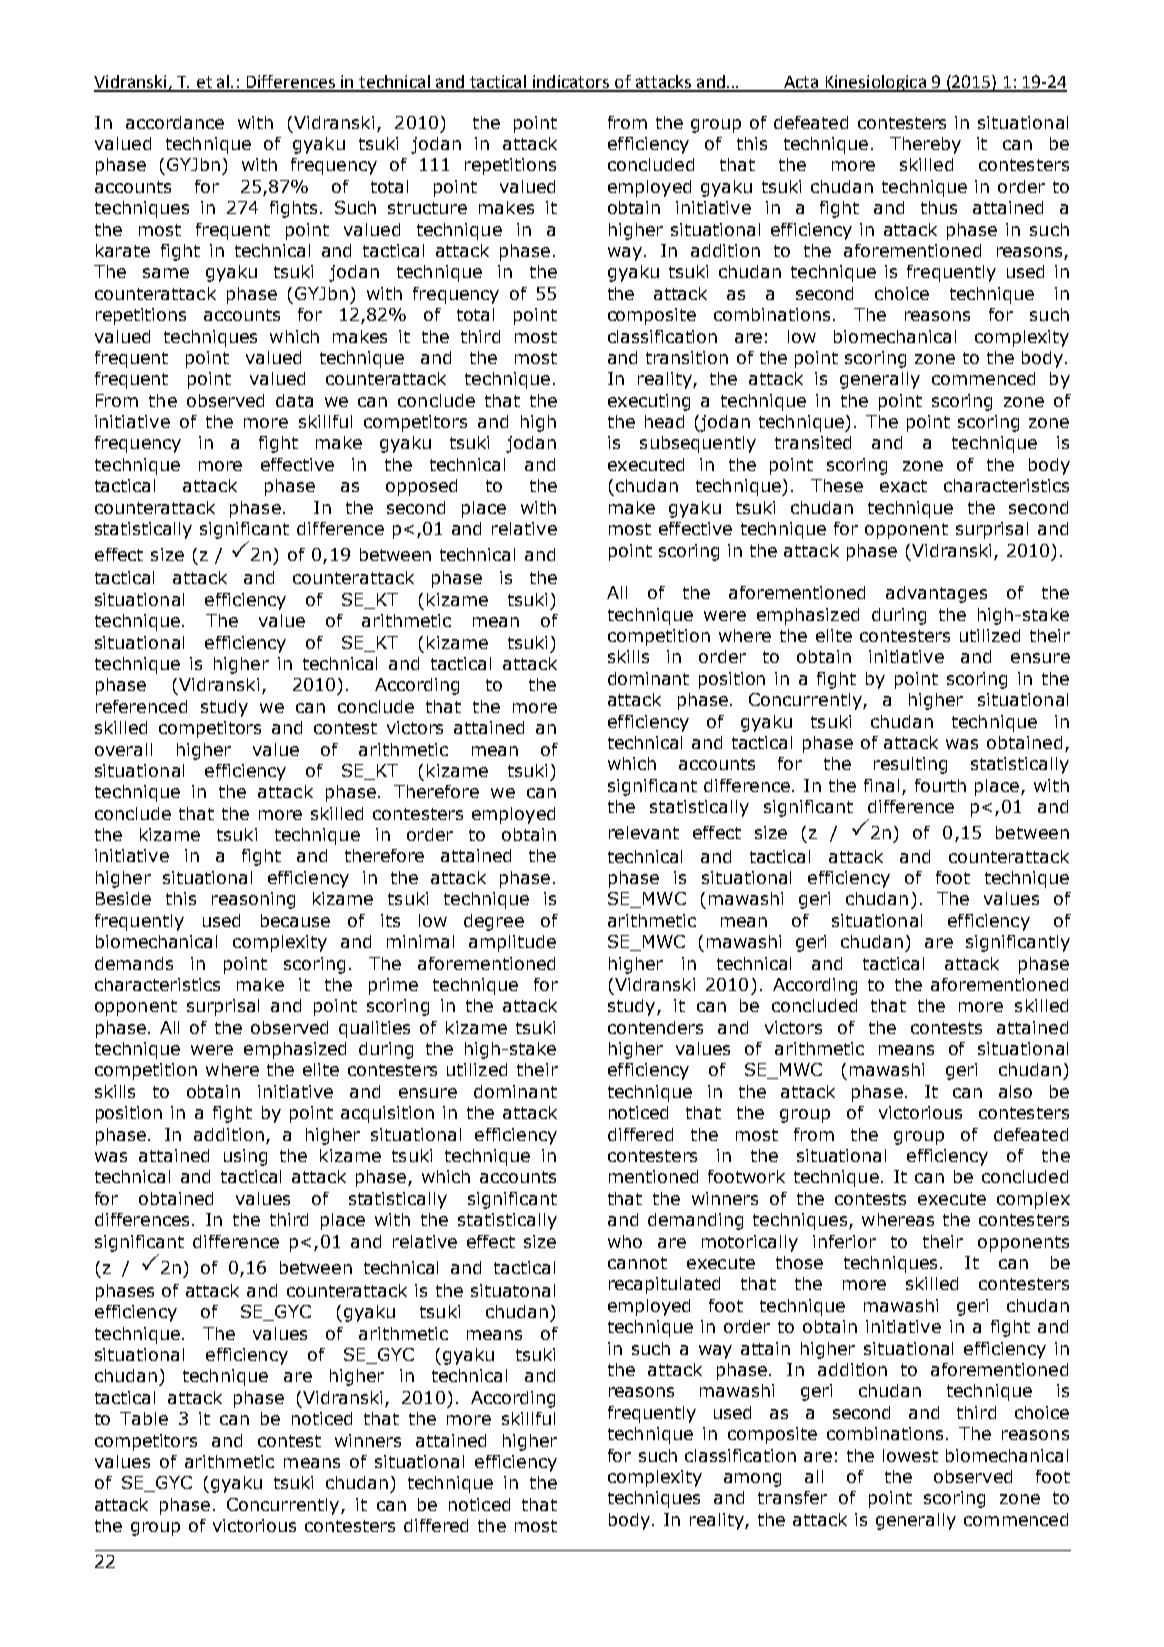  What do you see at coordinates (925, 145) in the document?
I see `Thereby` at bounding box center [925, 145].
